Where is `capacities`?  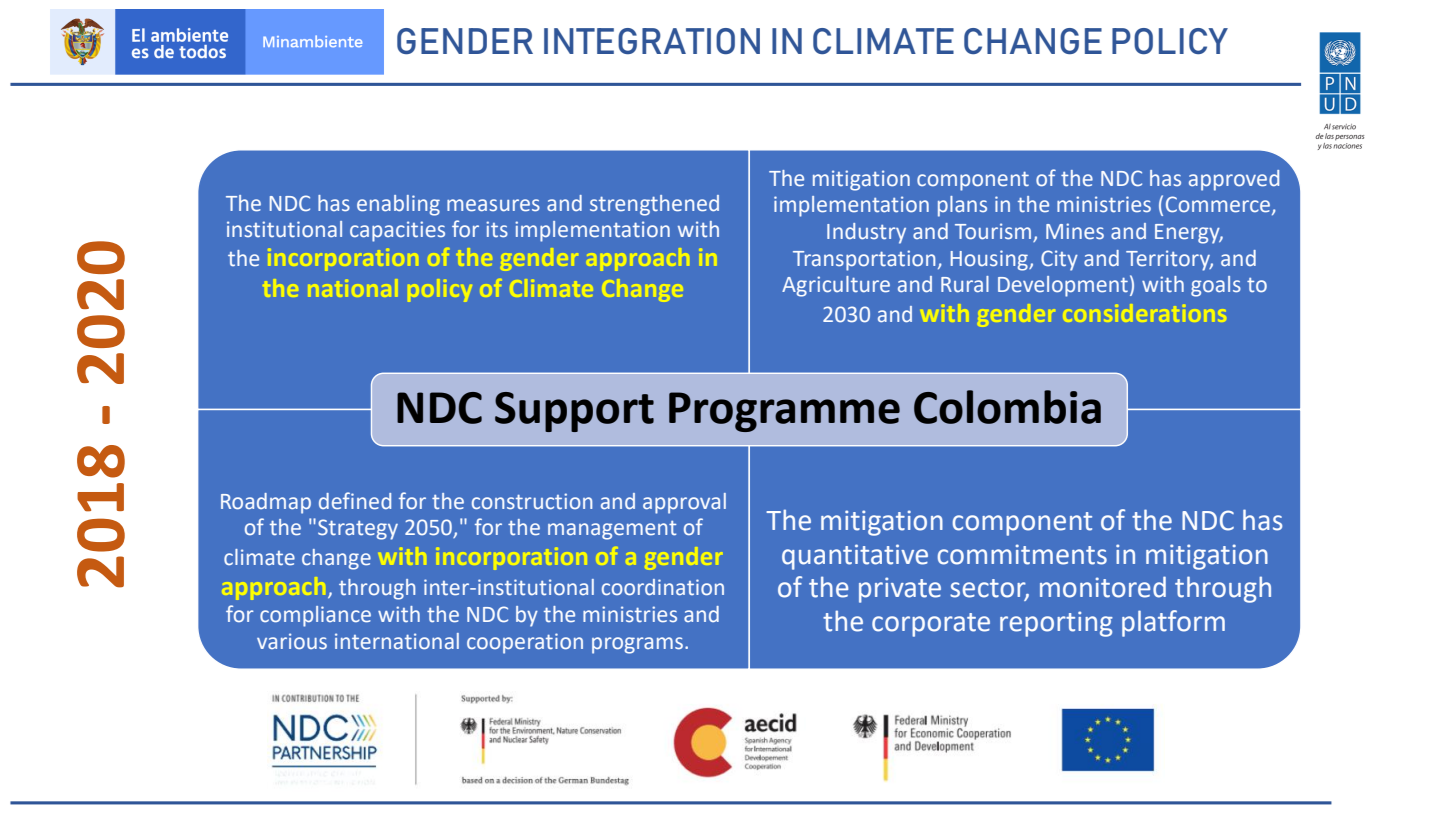
capacities is located at coordinates (397, 231).
